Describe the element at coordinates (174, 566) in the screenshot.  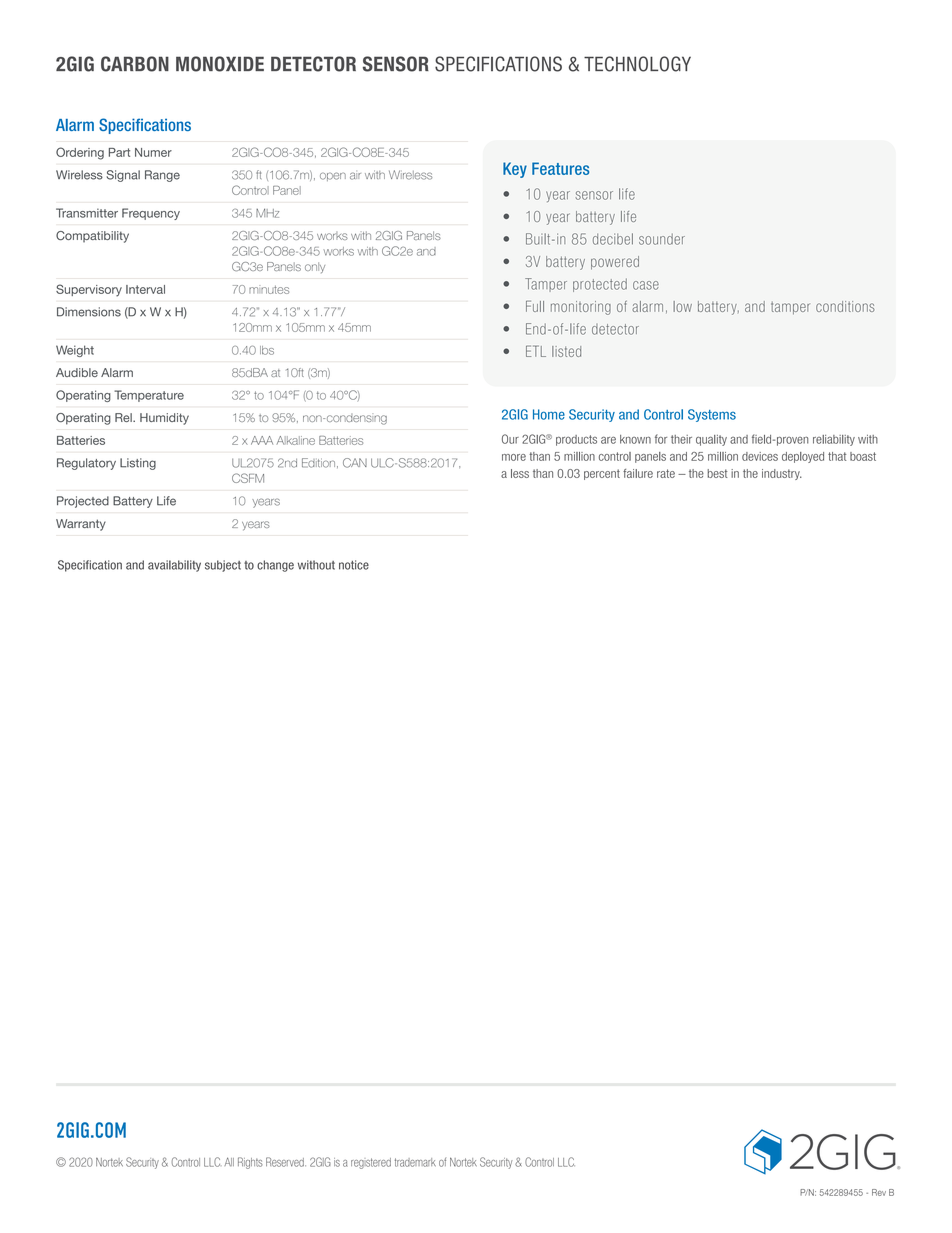
I see `availability` at that location.
